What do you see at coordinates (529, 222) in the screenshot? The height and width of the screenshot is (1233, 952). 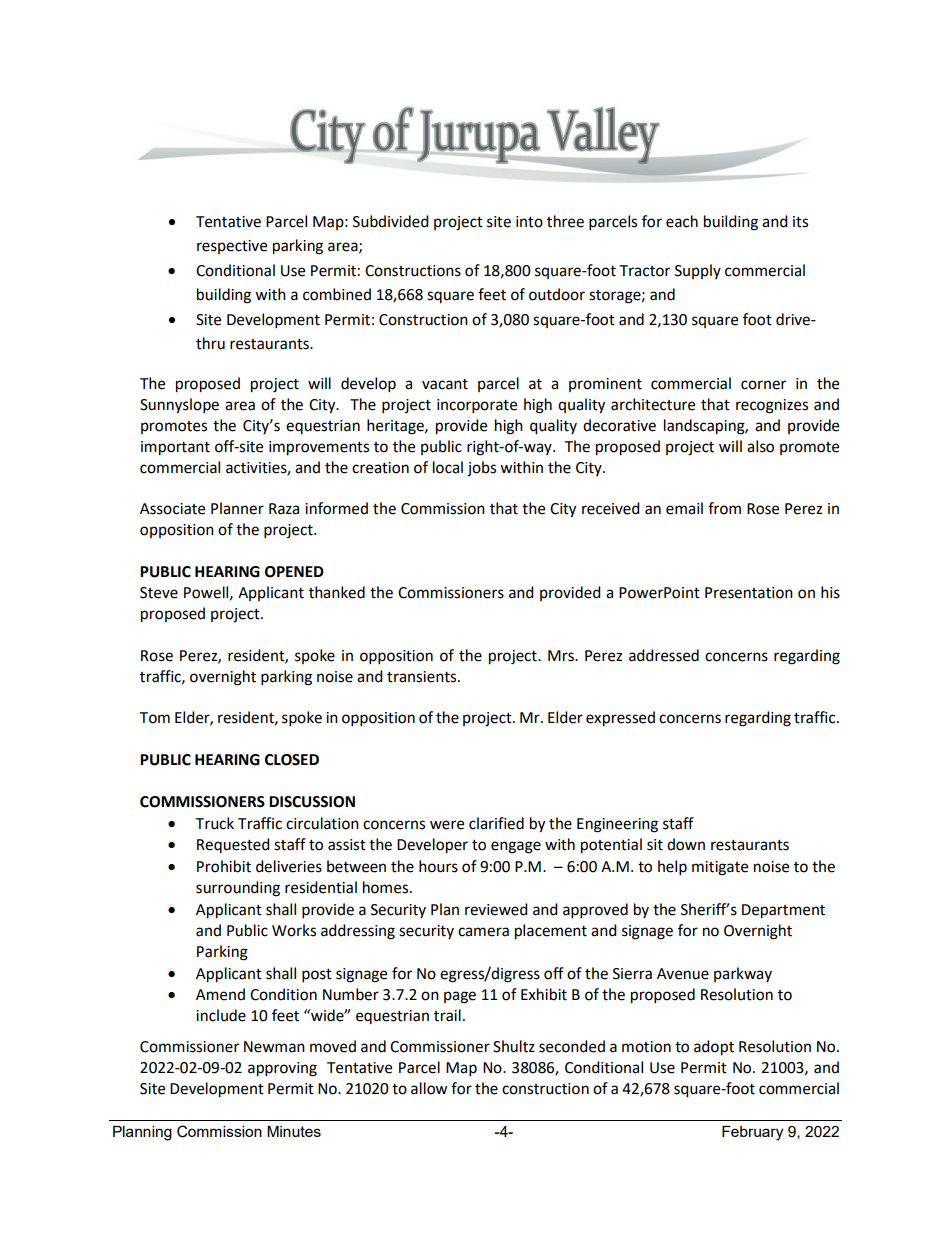 I see `into` at bounding box center [529, 222].
